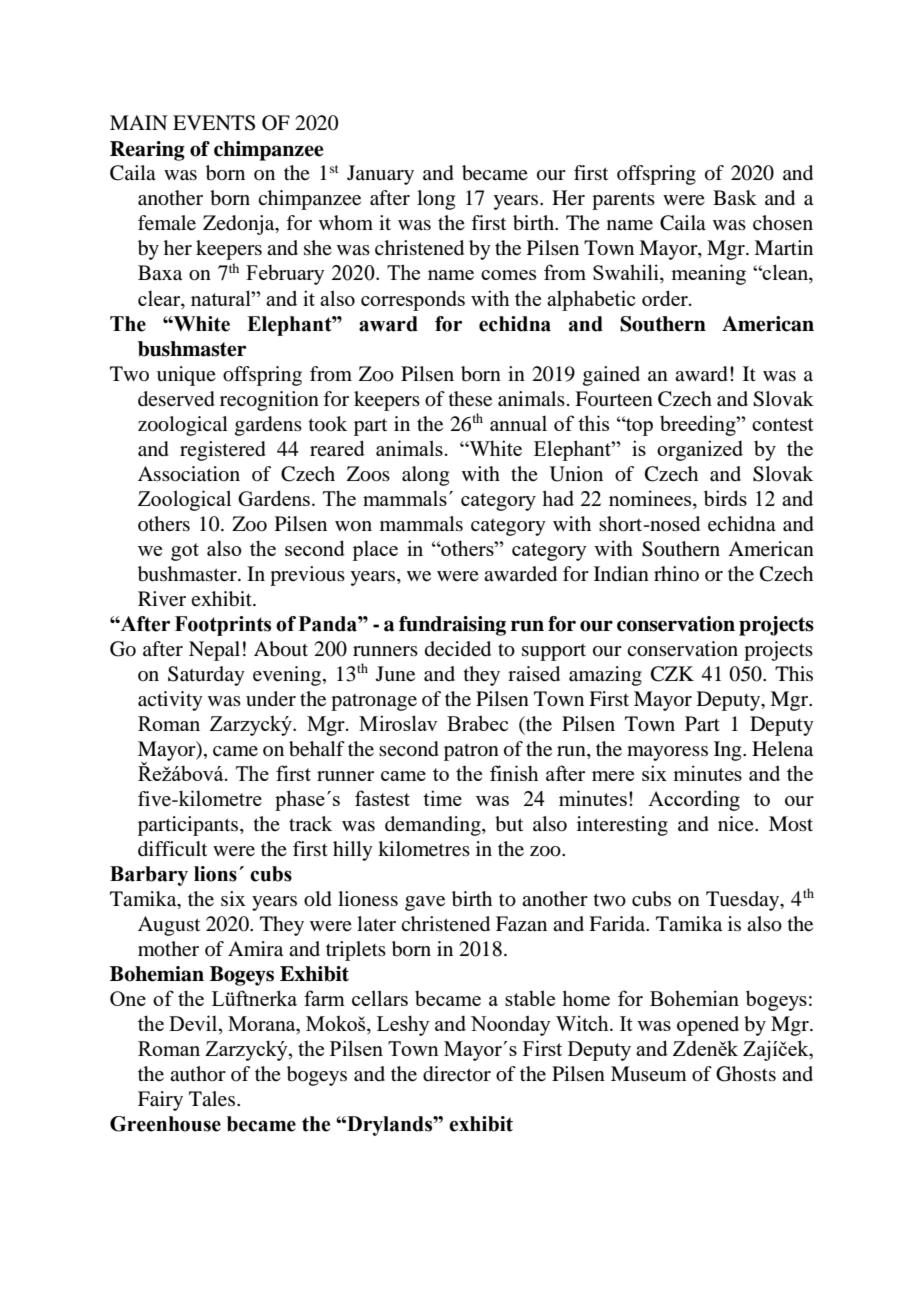 This document has width=924, height=1308. I want to click on lions, so click(215, 874).
